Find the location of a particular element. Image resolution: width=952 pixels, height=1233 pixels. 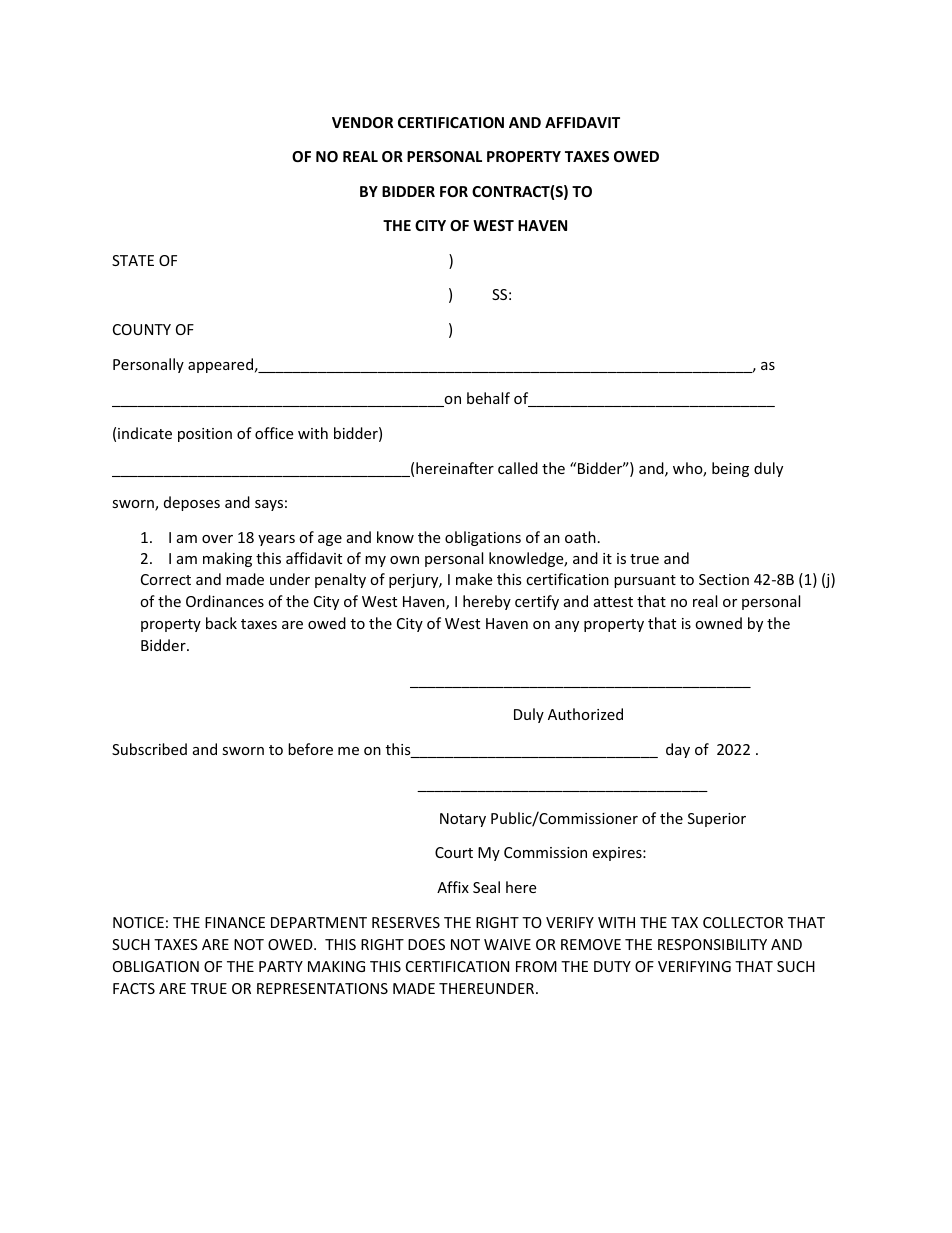

over is located at coordinates (217, 539).
